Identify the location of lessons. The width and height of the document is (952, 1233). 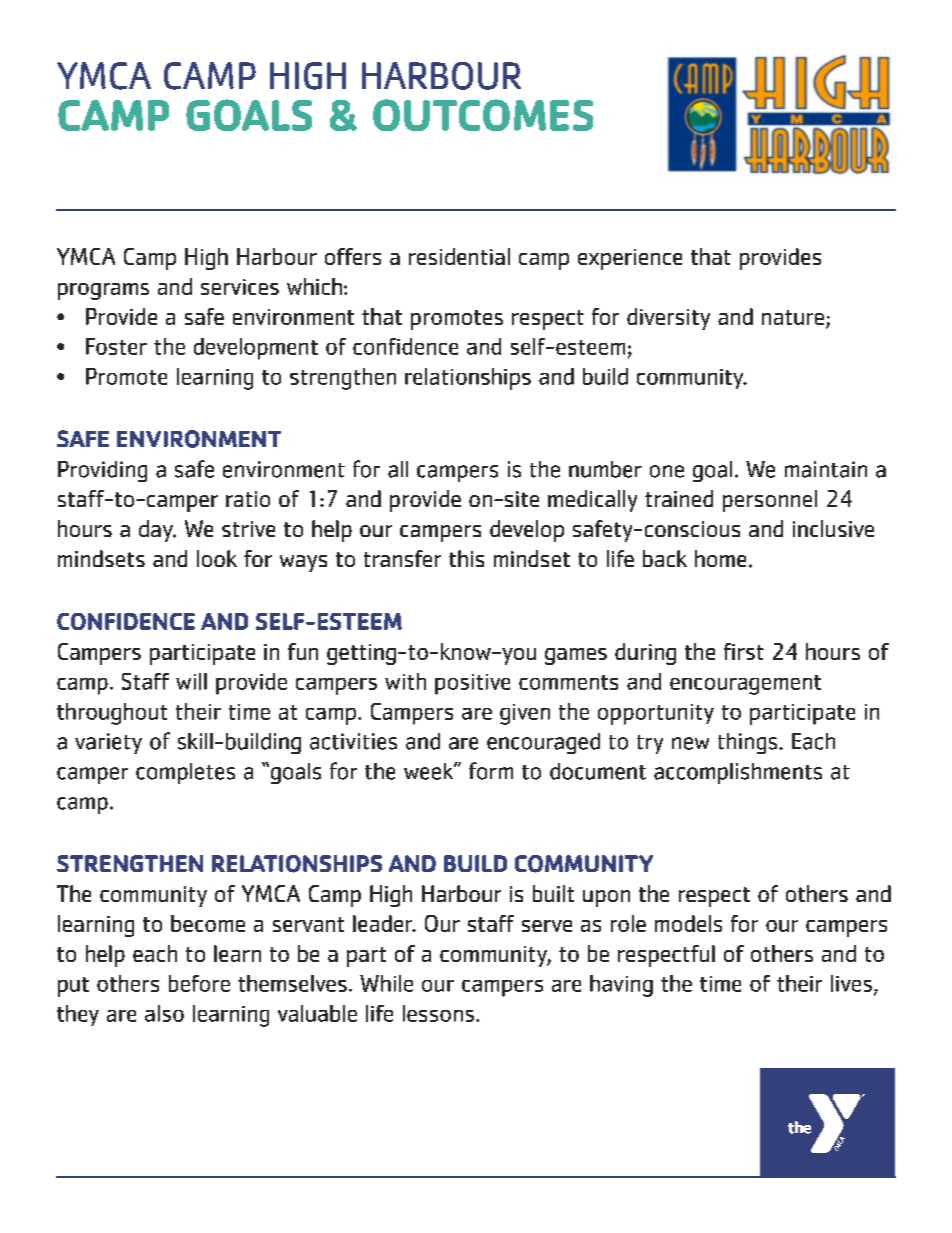
(438, 1013).
